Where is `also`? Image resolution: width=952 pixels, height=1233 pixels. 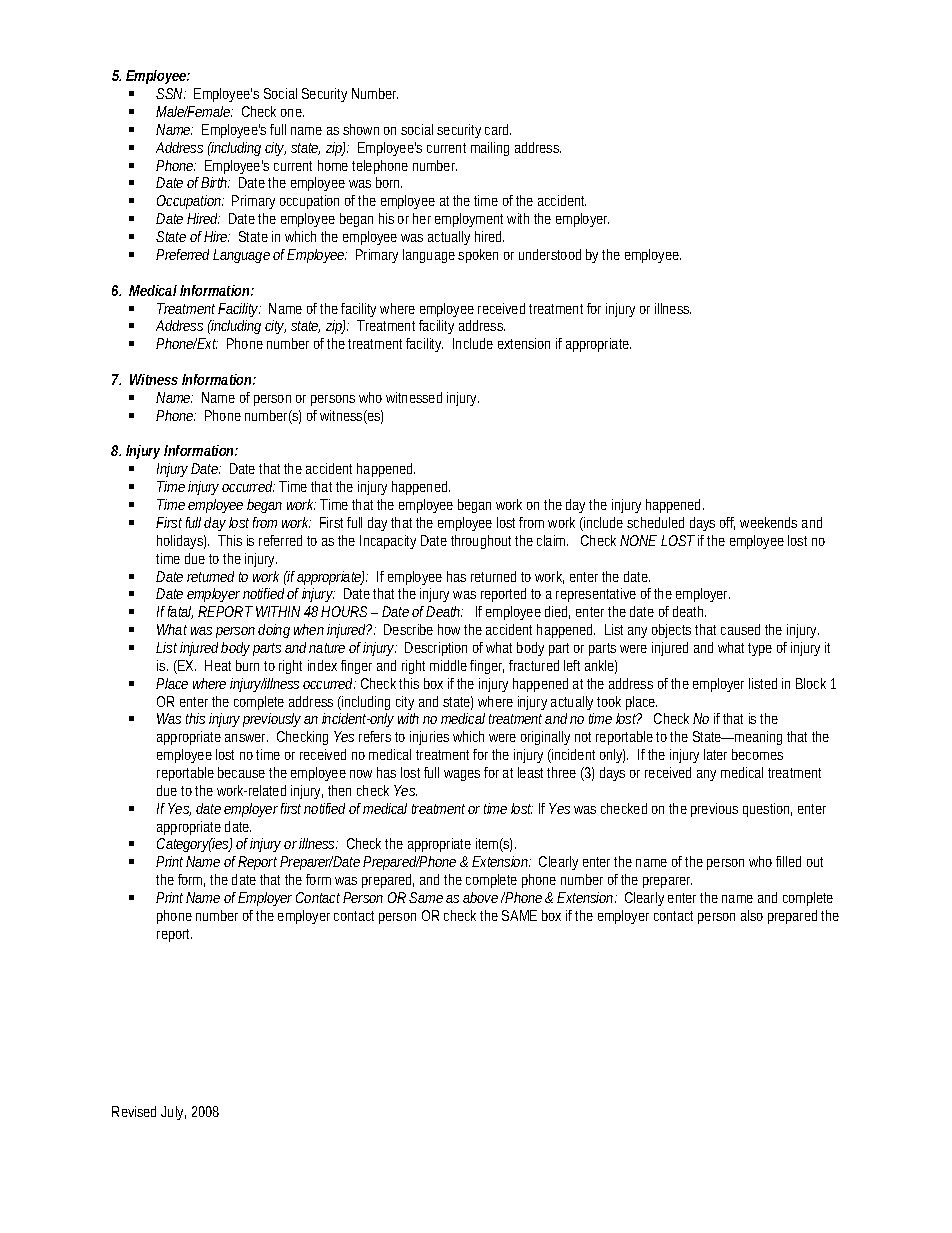 also is located at coordinates (752, 915).
